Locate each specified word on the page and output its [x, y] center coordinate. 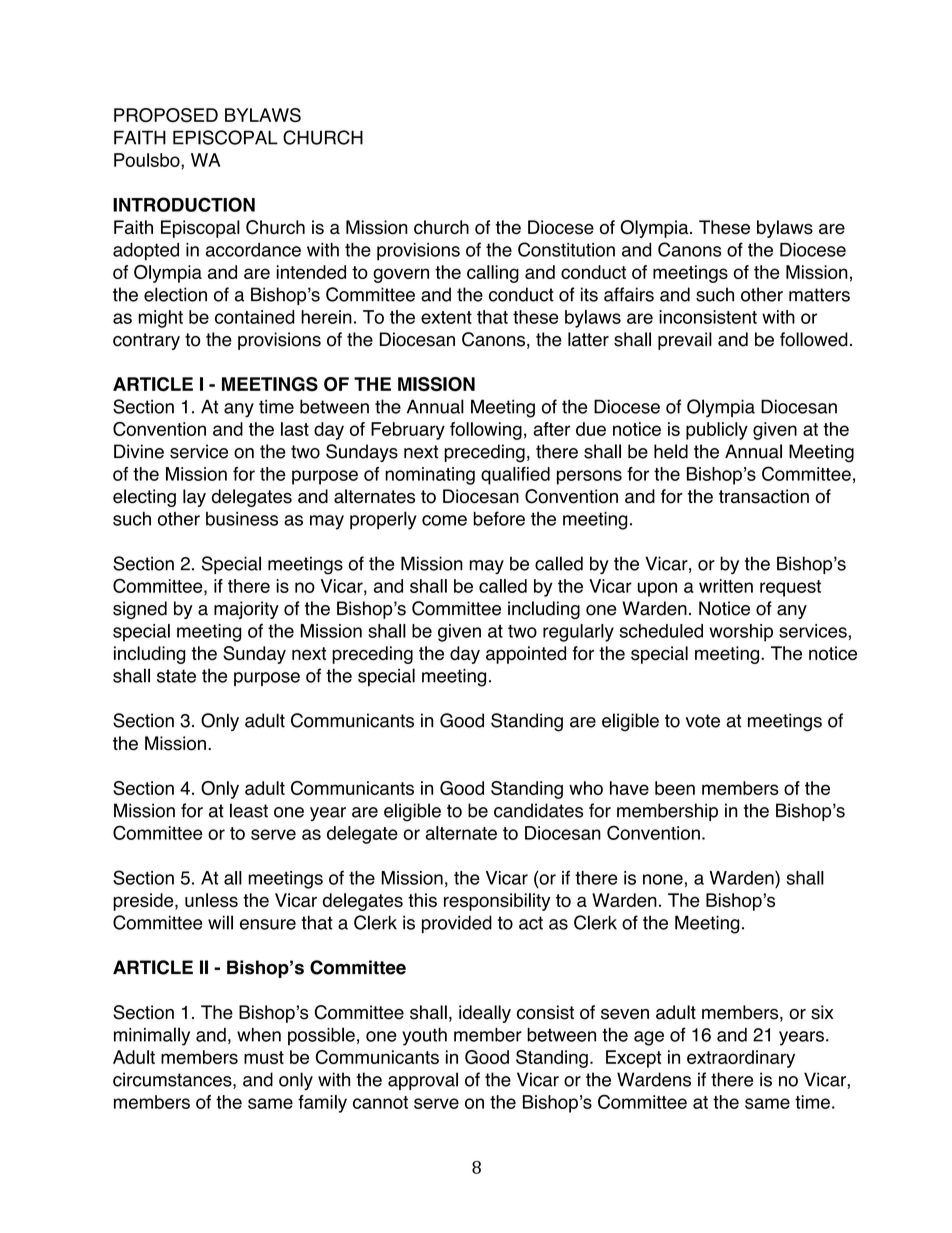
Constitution [566, 249]
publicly [717, 431]
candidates [538, 810]
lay [194, 498]
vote [703, 721]
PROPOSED [166, 115]
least [249, 810]
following [486, 431]
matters [819, 295]
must [264, 1057]
